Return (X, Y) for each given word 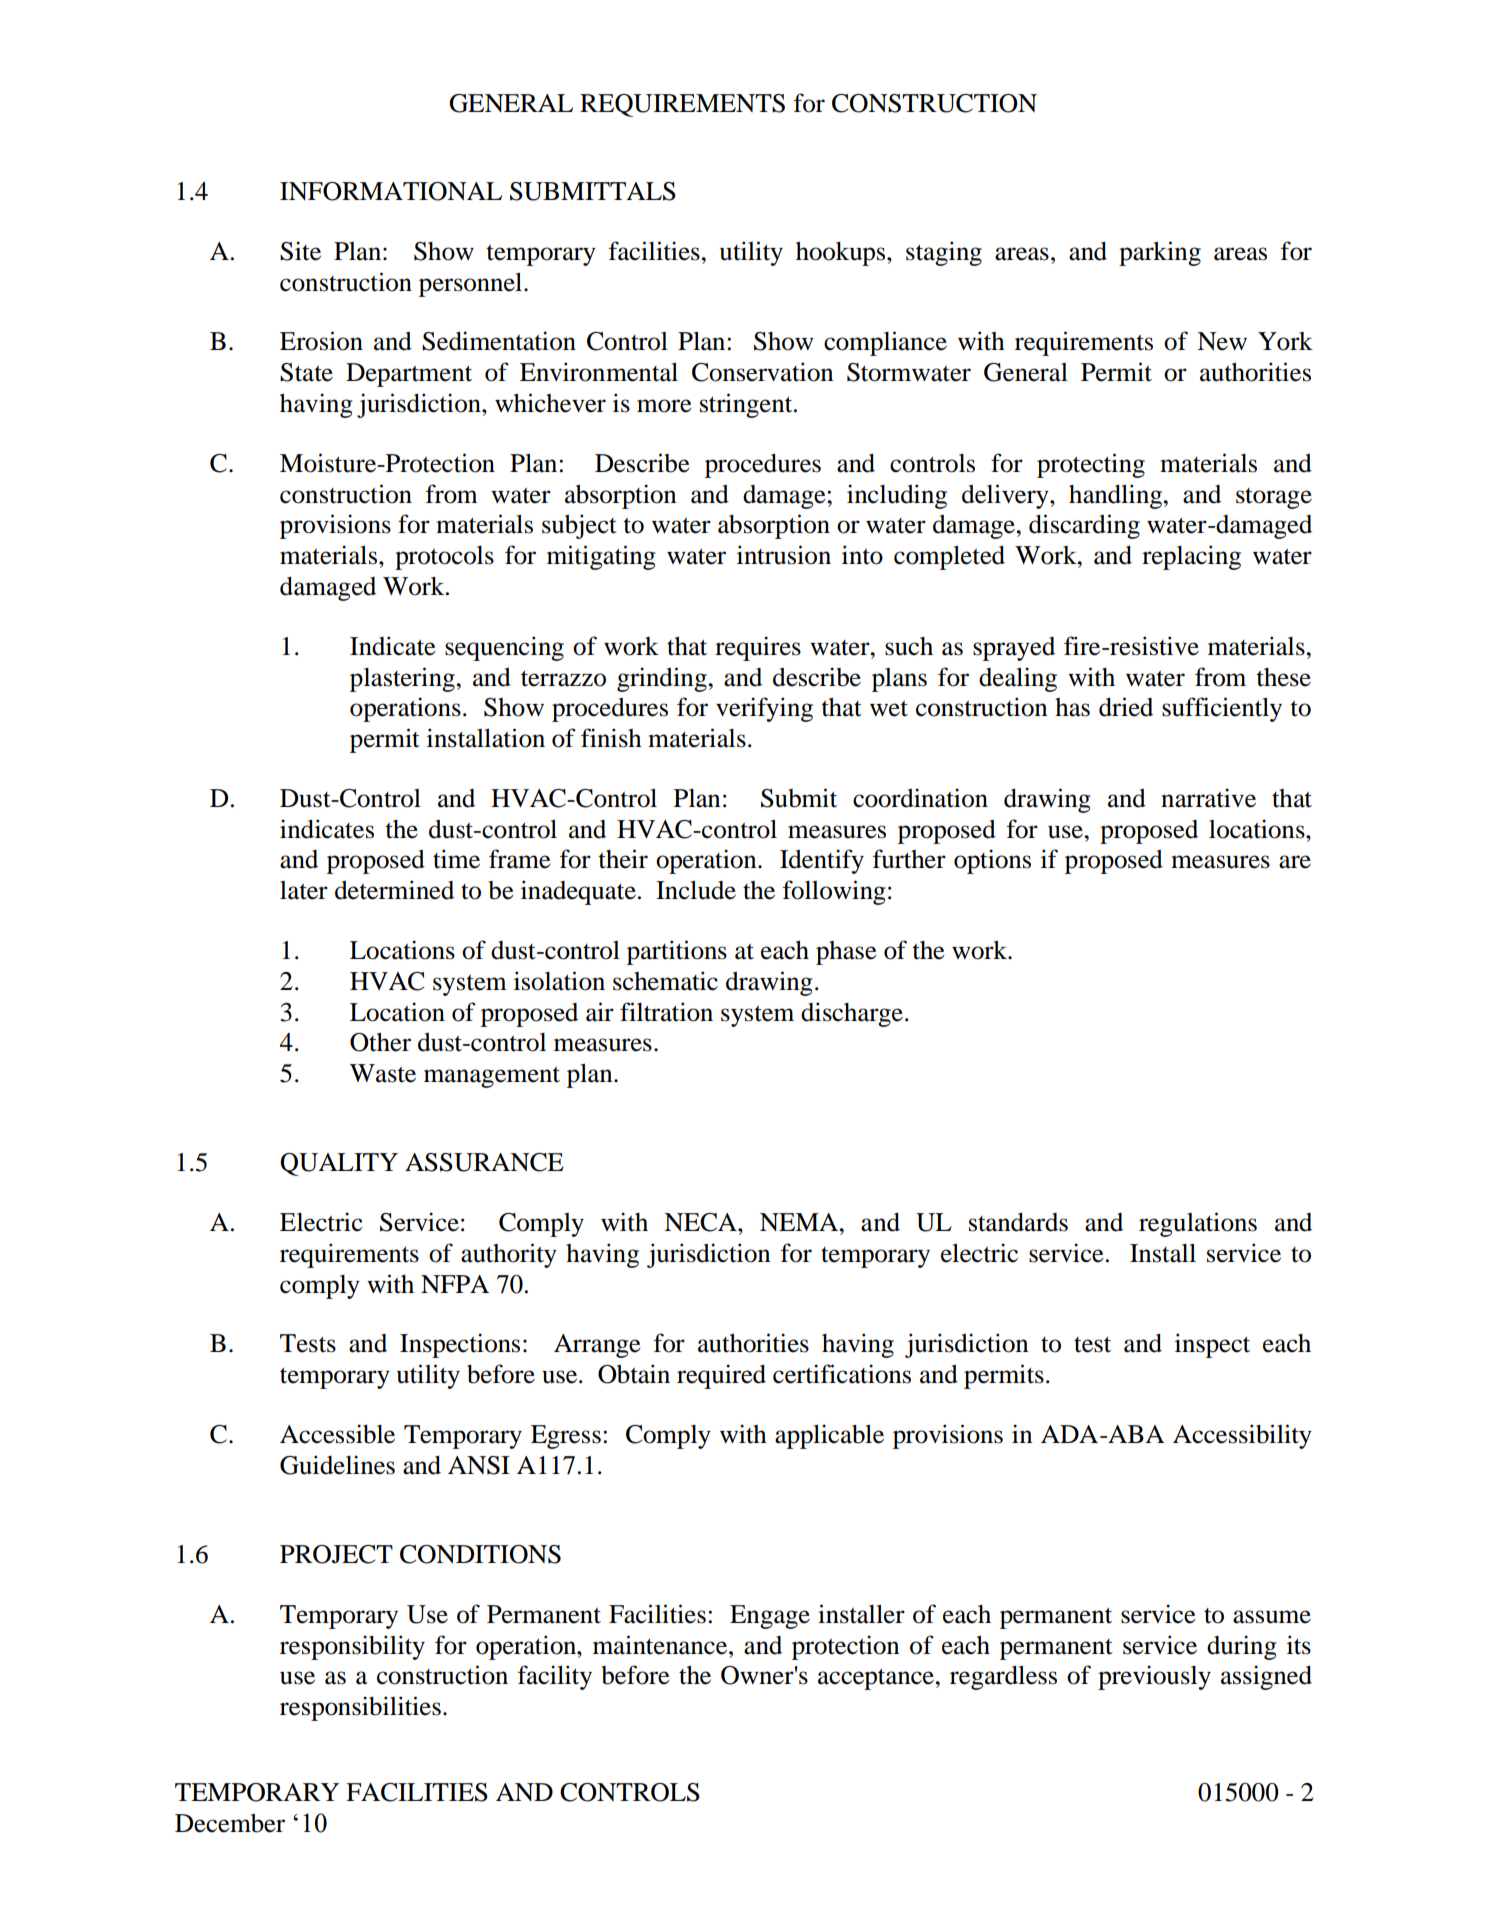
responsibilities (360, 1708)
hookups (842, 254)
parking (1160, 253)
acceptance (877, 1679)
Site (300, 251)
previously (1154, 1677)
